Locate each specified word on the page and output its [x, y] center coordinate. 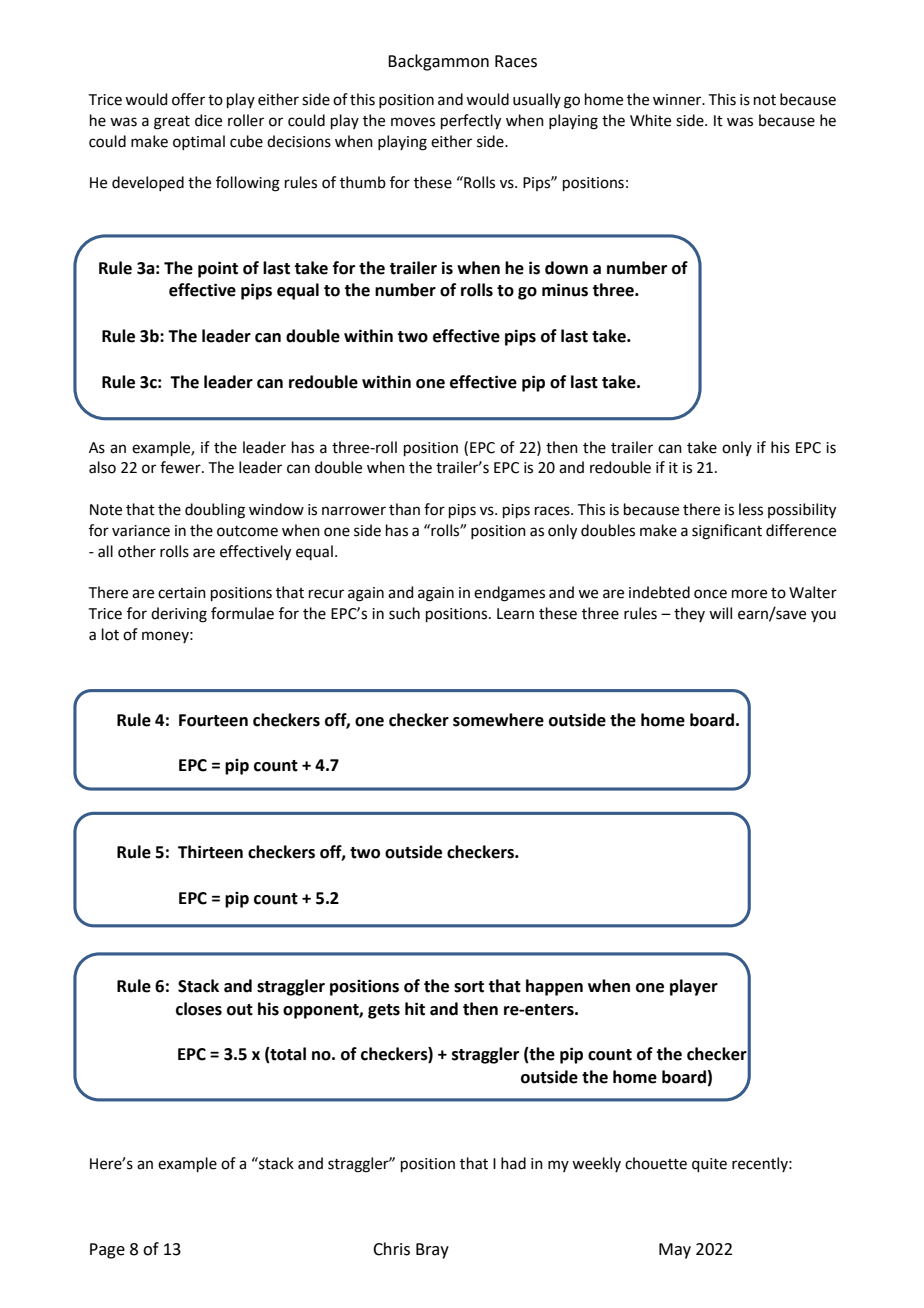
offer [188, 99]
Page [107, 1251]
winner [678, 100]
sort [469, 987]
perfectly [471, 122]
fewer [181, 467]
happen [554, 987]
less [751, 509]
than [404, 509]
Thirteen [210, 852]
